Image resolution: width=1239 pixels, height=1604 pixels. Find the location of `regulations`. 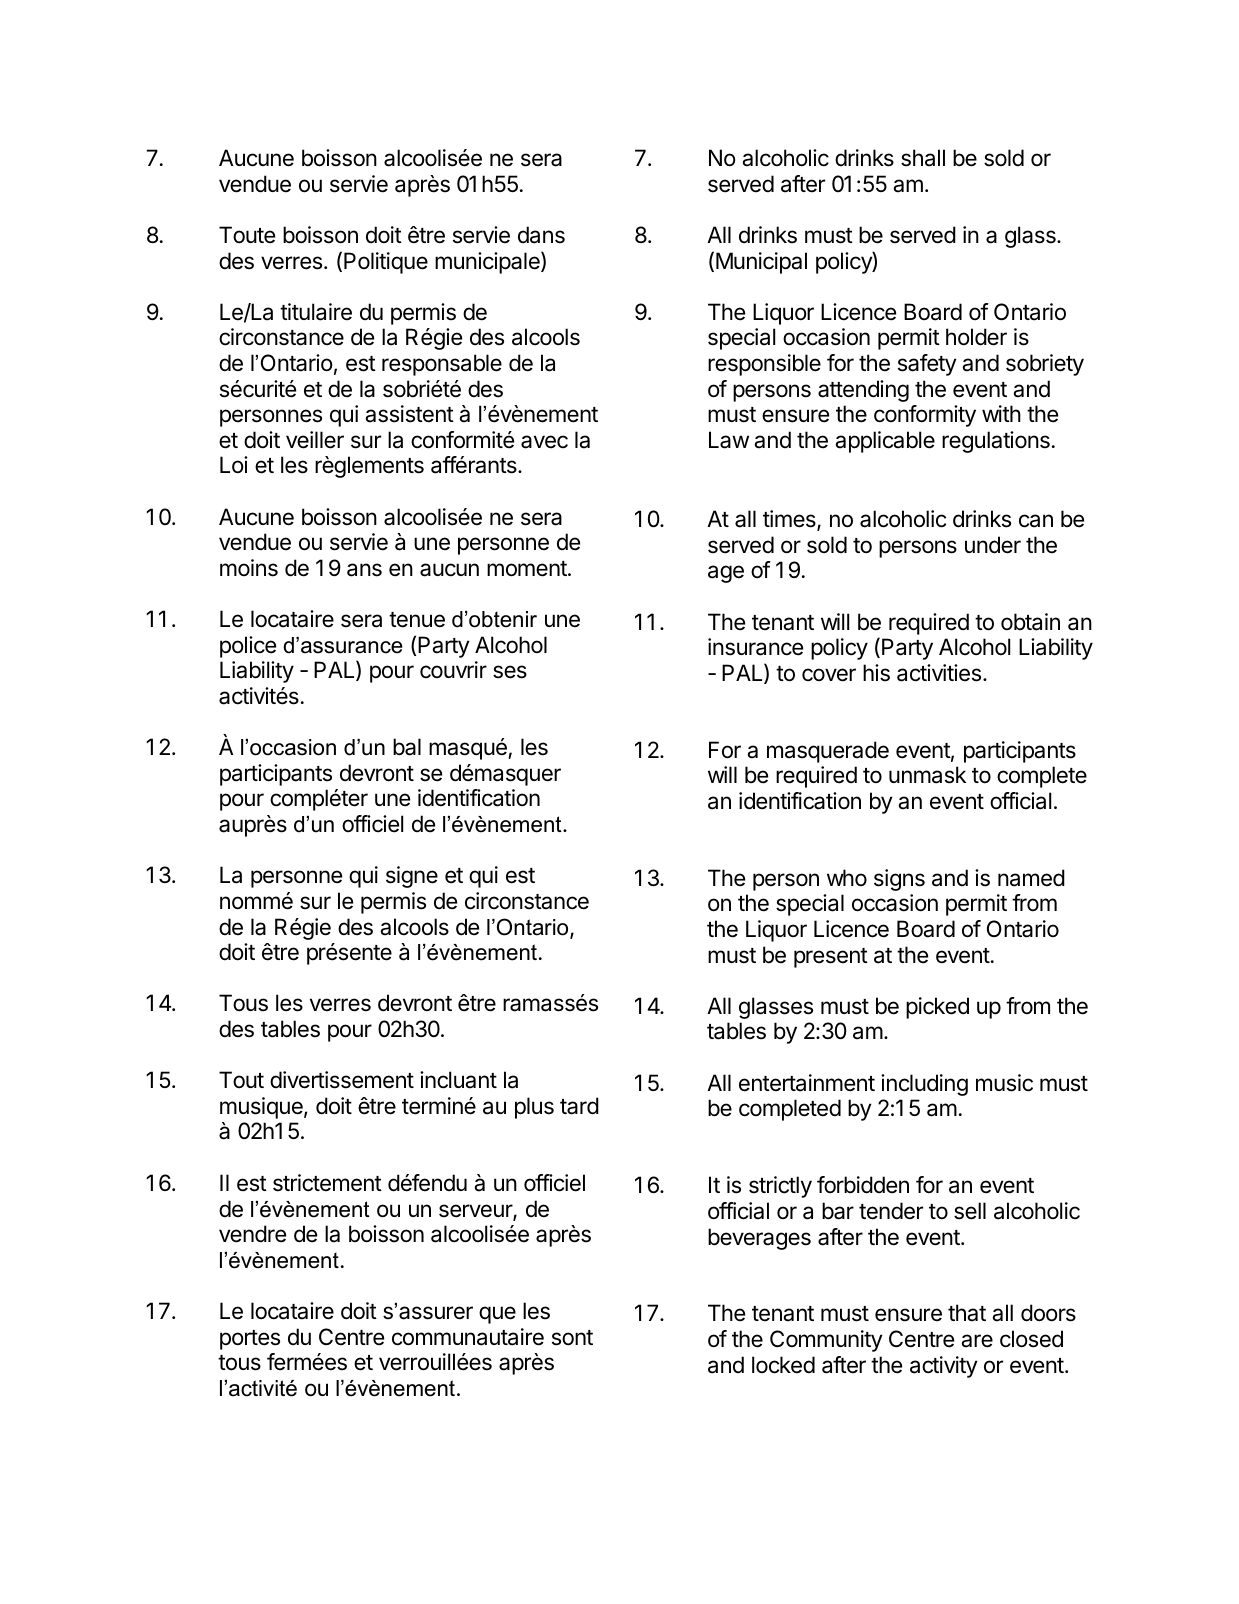

regulations is located at coordinates (996, 442).
